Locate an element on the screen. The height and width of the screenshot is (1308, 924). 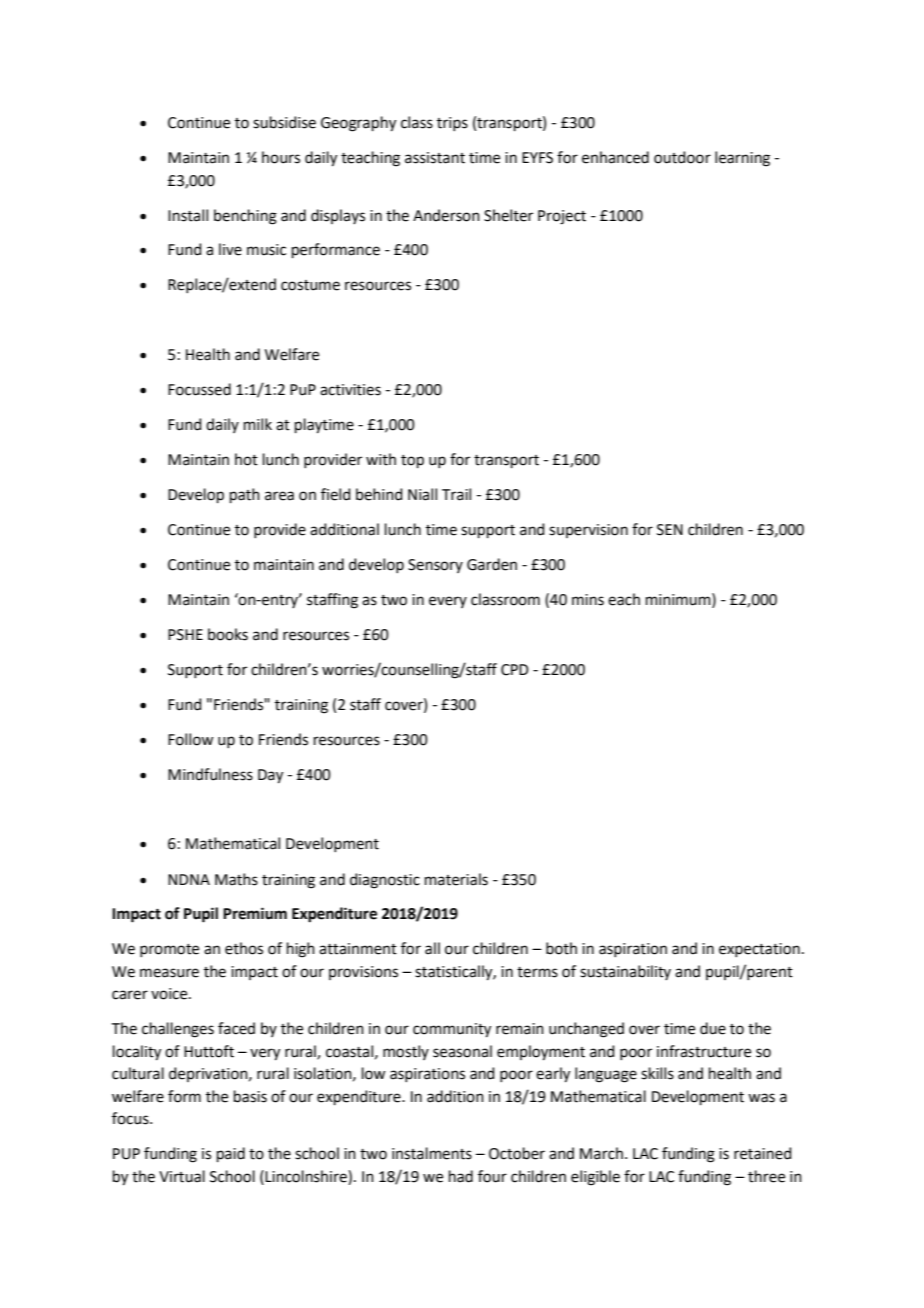
outdoor is located at coordinates (682, 157).
